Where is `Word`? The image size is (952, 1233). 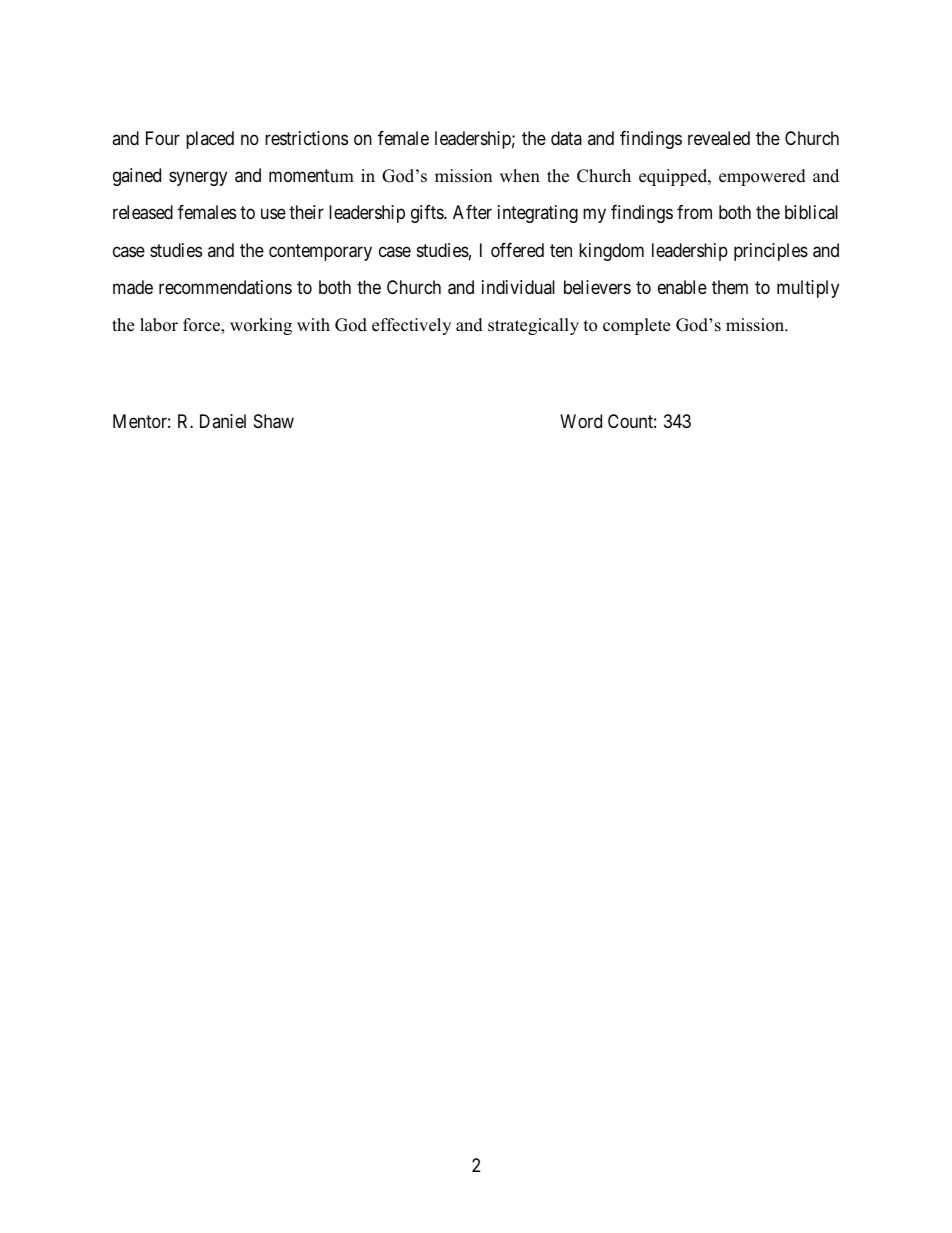 Word is located at coordinates (581, 421).
